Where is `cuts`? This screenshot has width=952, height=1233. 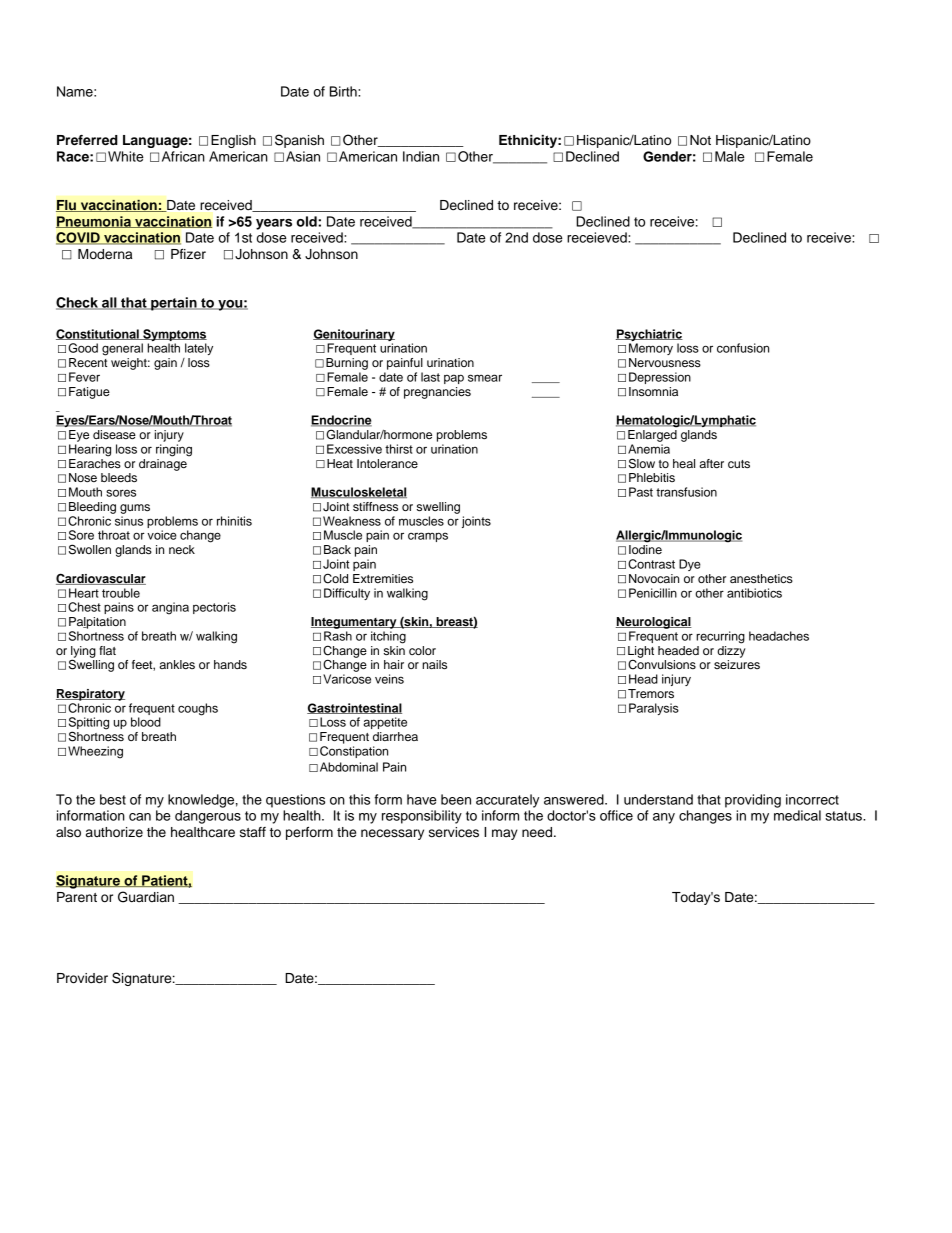 cuts is located at coordinates (739, 464).
